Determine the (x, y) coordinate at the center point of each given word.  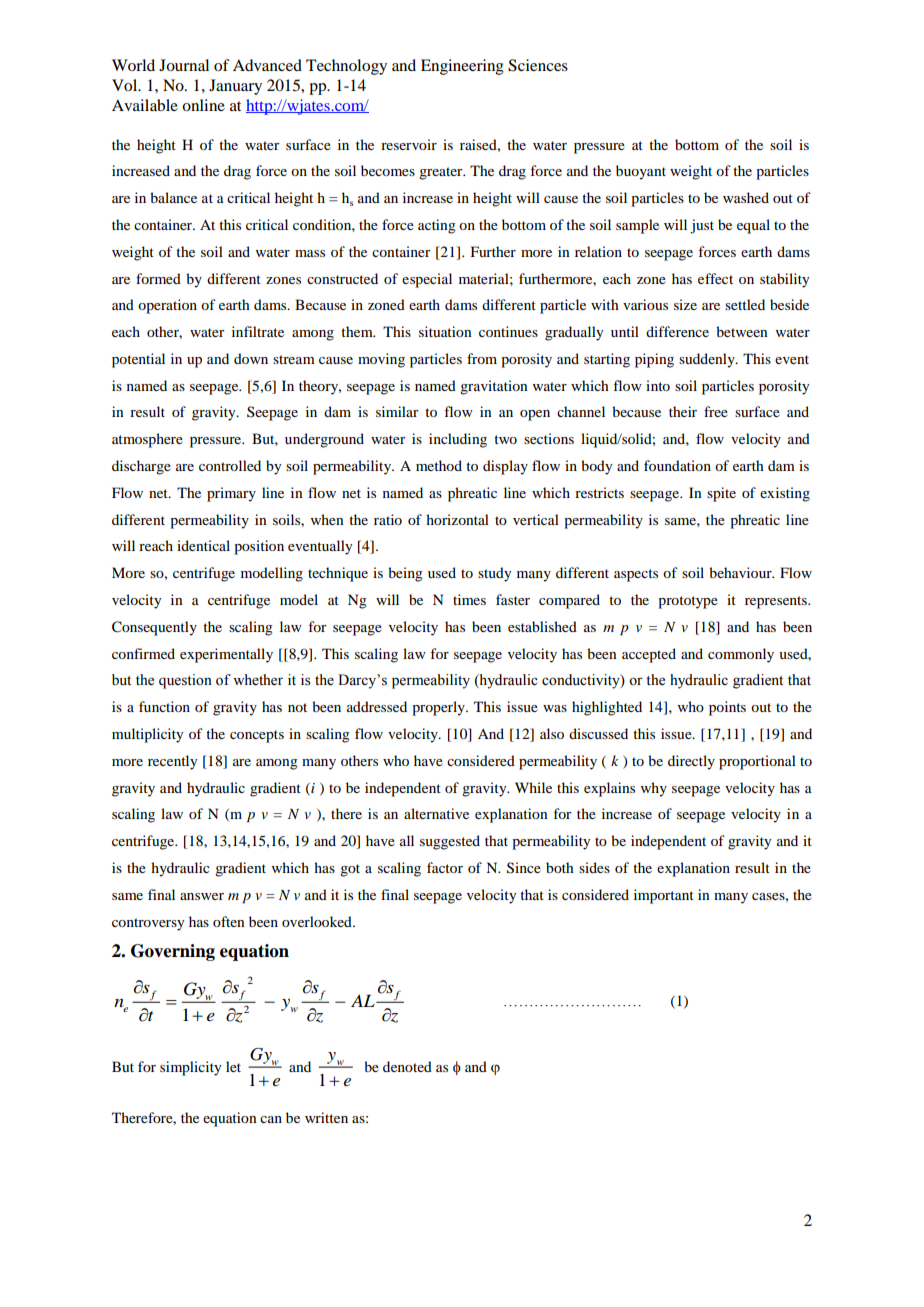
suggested (450, 842)
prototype (688, 602)
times (469, 599)
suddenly (708, 360)
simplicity (190, 1068)
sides (594, 867)
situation (445, 331)
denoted (407, 1066)
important (664, 896)
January (235, 87)
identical (203, 545)
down (251, 358)
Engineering (462, 67)
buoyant (641, 172)
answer (202, 896)
